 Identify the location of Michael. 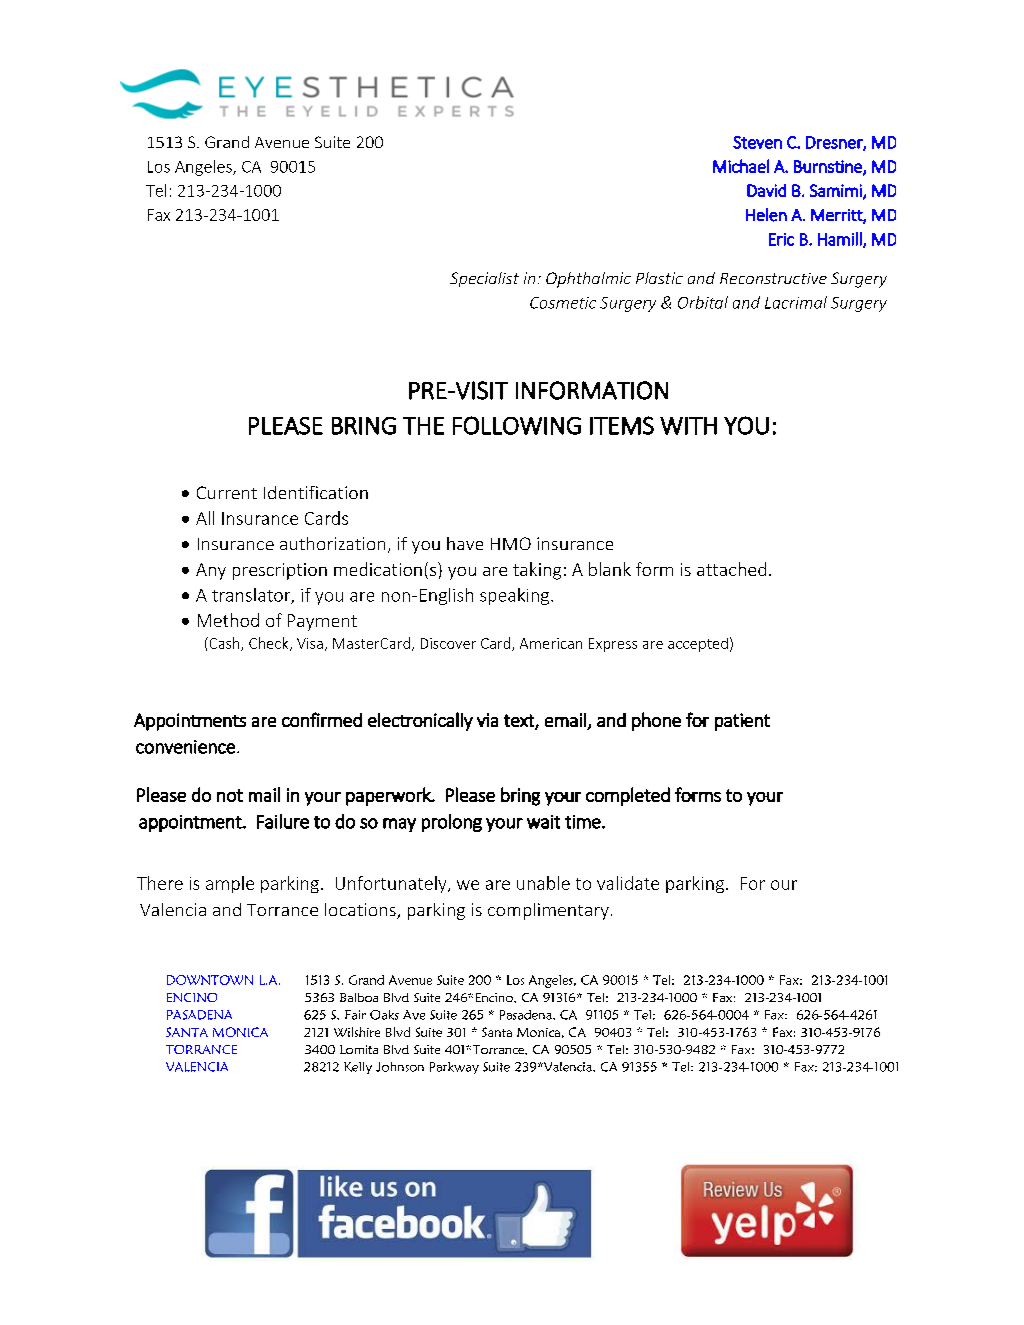
(741, 166).
